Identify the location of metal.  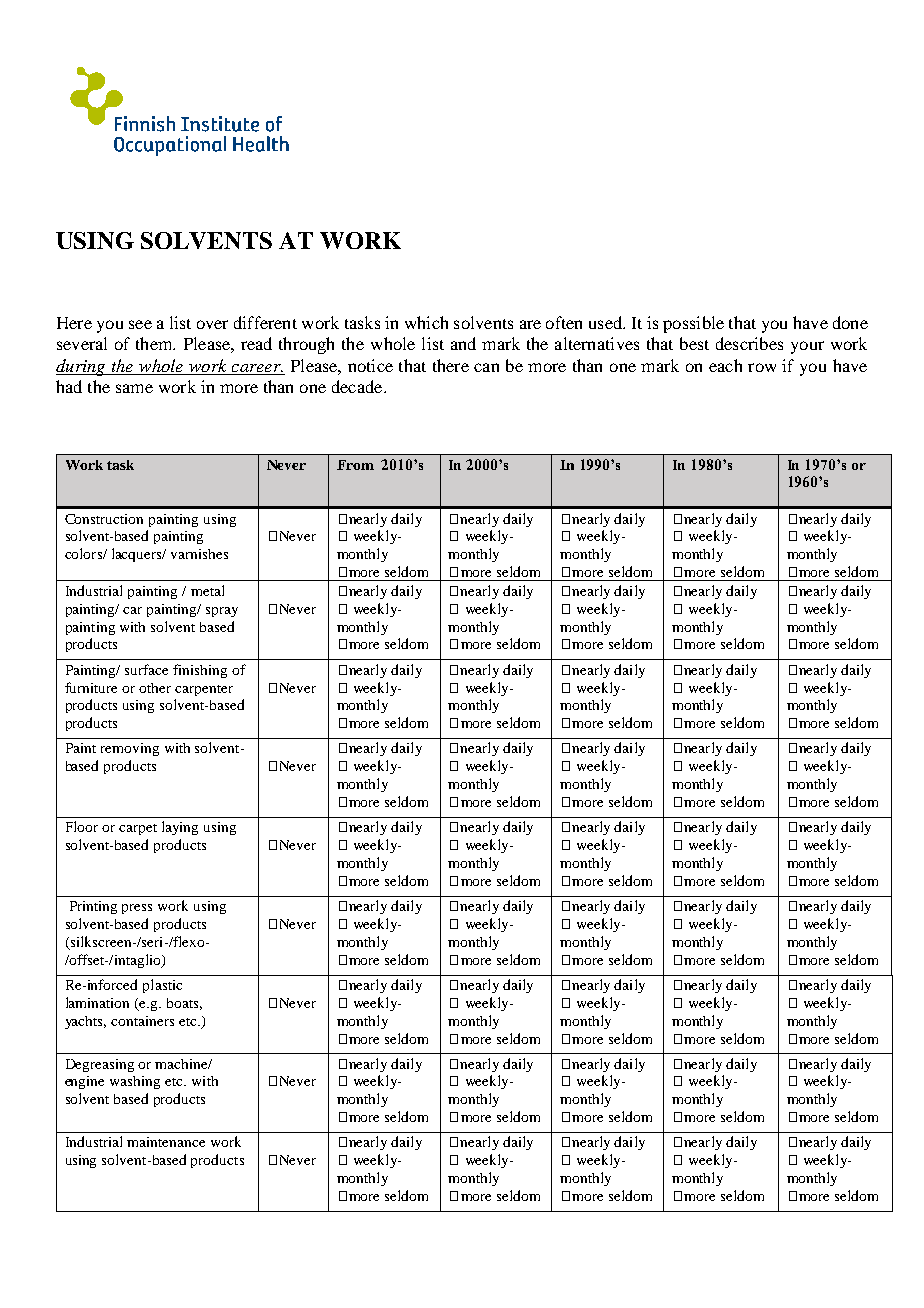
(207, 590).
